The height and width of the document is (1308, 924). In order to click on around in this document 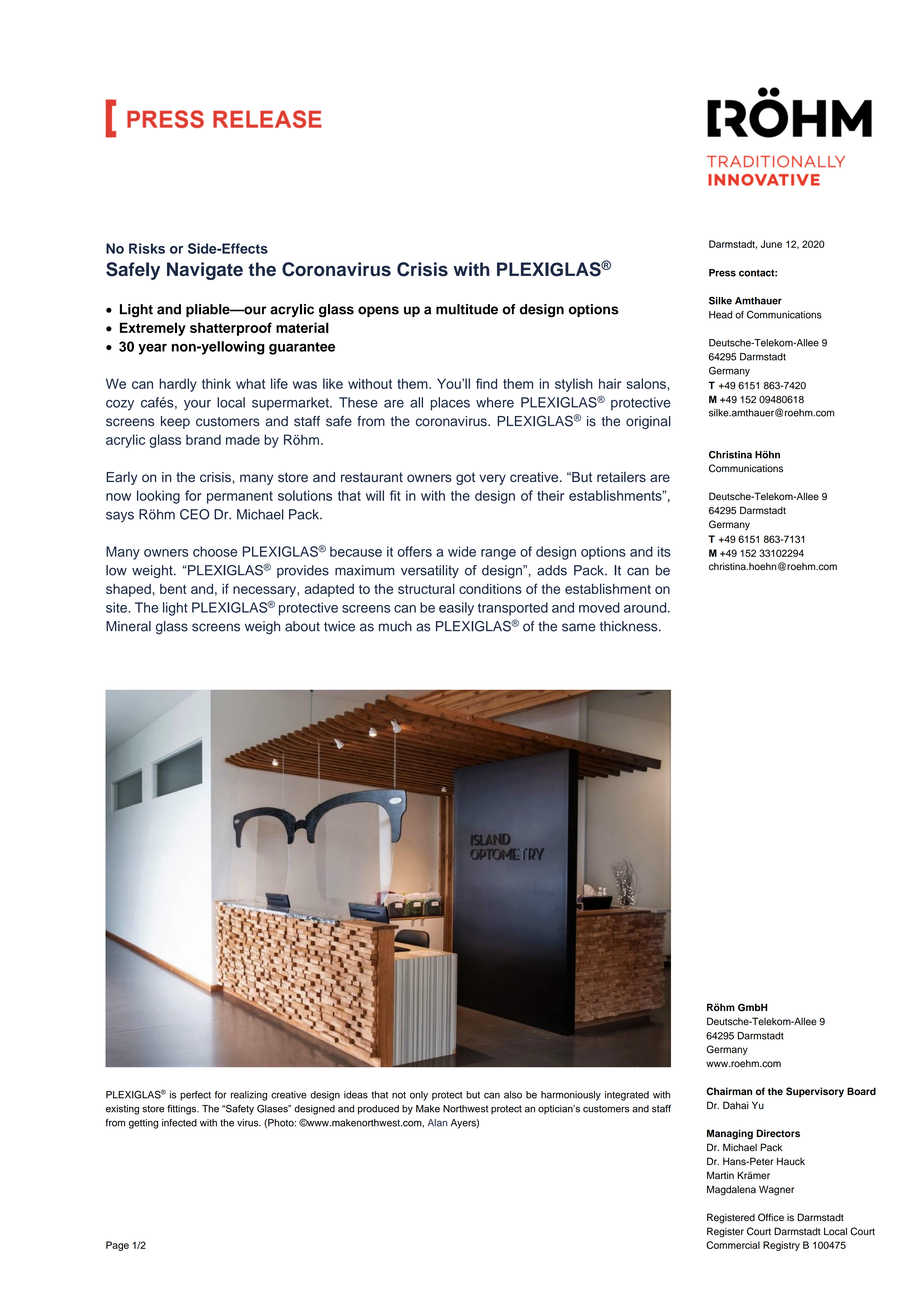, I will do `click(646, 607)`.
